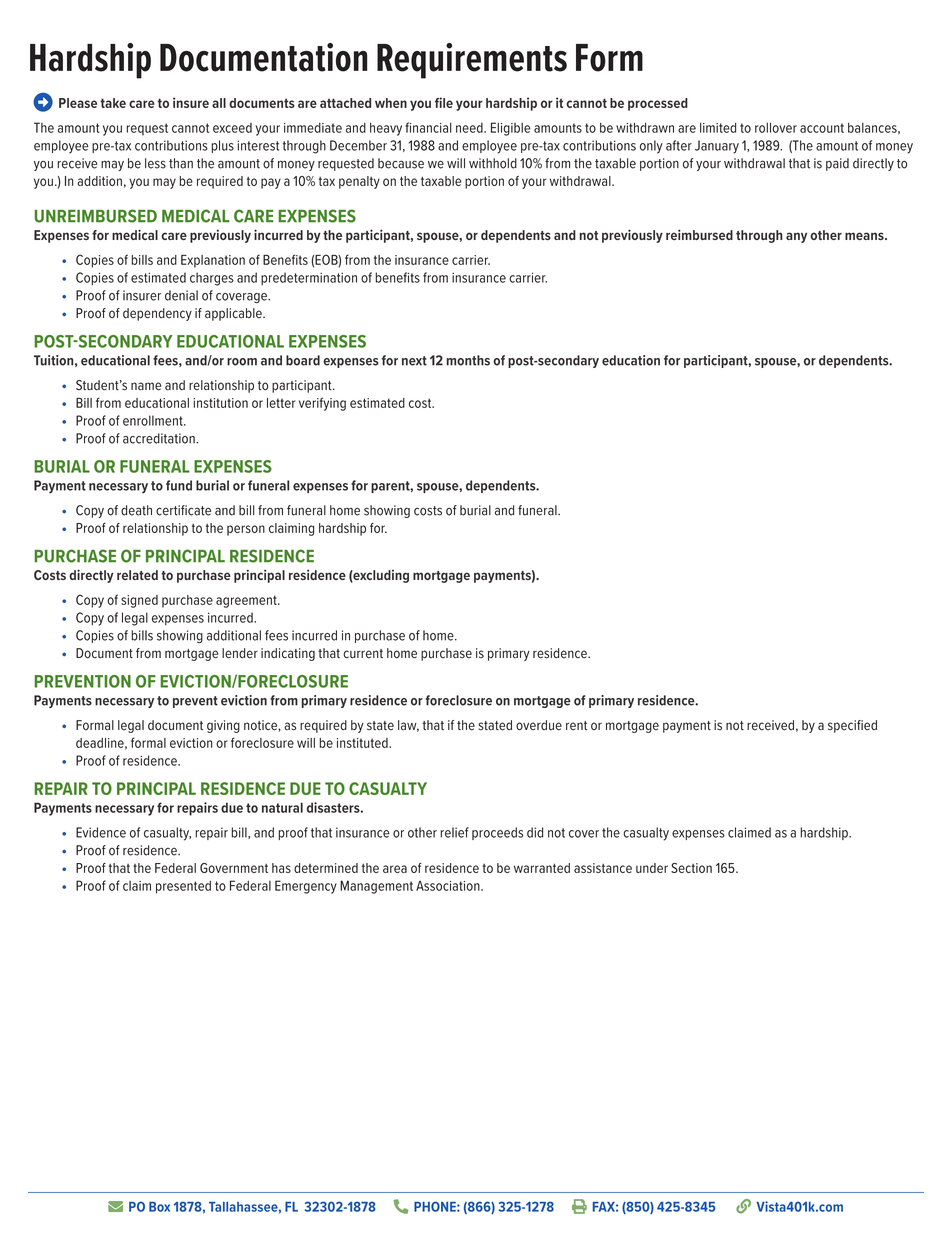 Image resolution: width=952 pixels, height=1233 pixels. Describe the element at coordinates (691, 868) in the page. I see `Section` at that location.
